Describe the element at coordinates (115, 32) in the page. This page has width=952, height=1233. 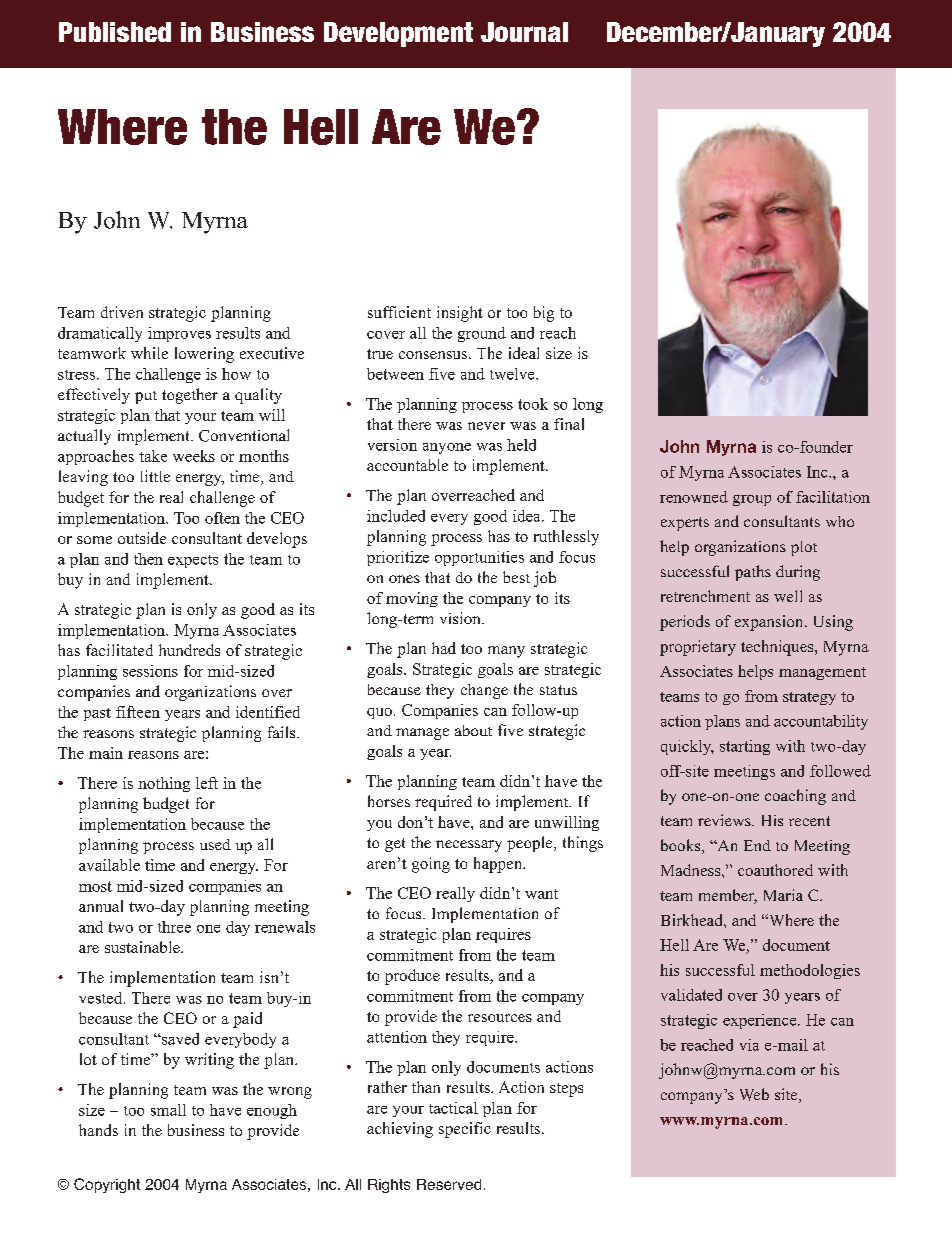
I see `Published` at that location.
